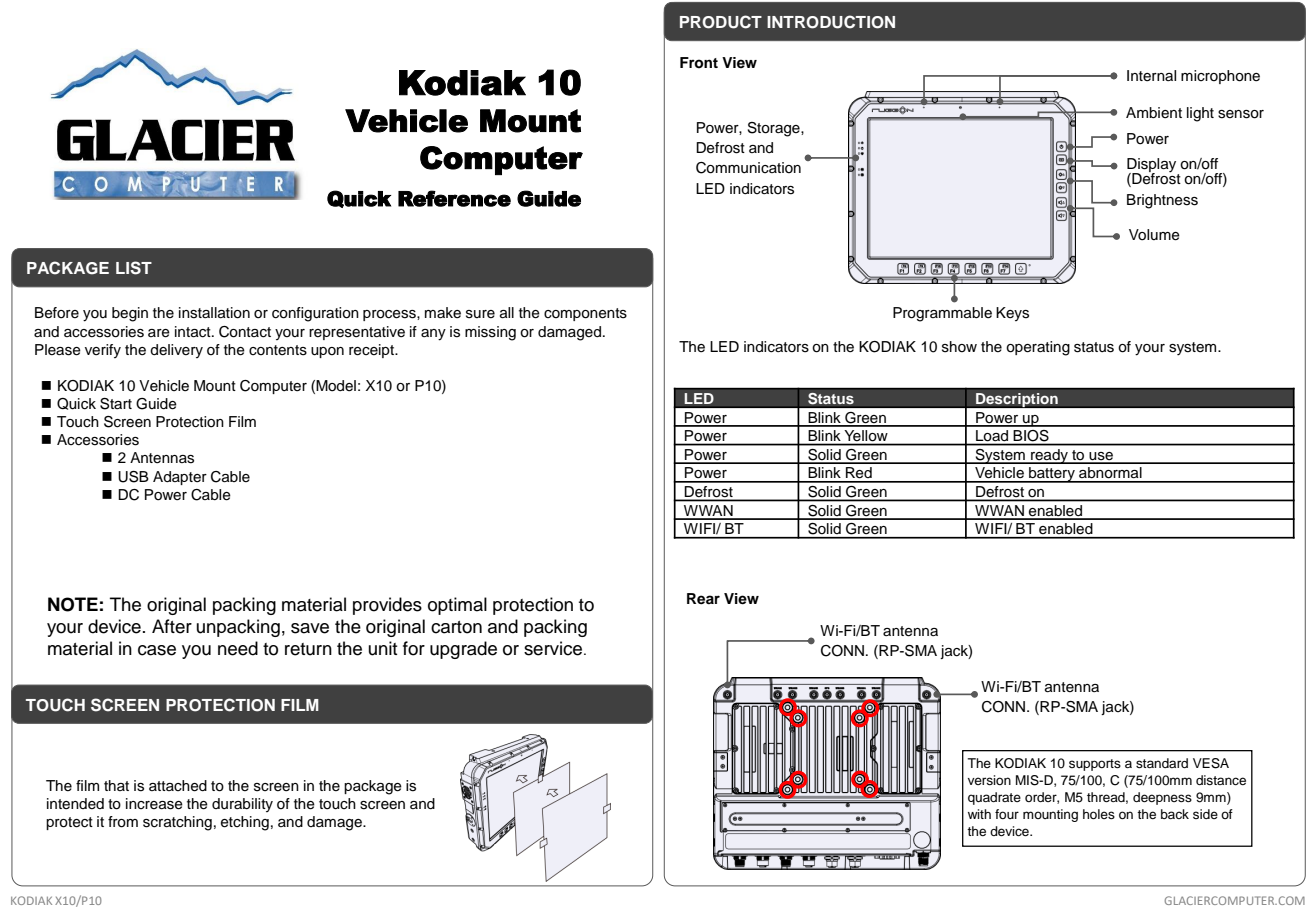 The image size is (1316, 911). I want to click on use, so click(1101, 457).
